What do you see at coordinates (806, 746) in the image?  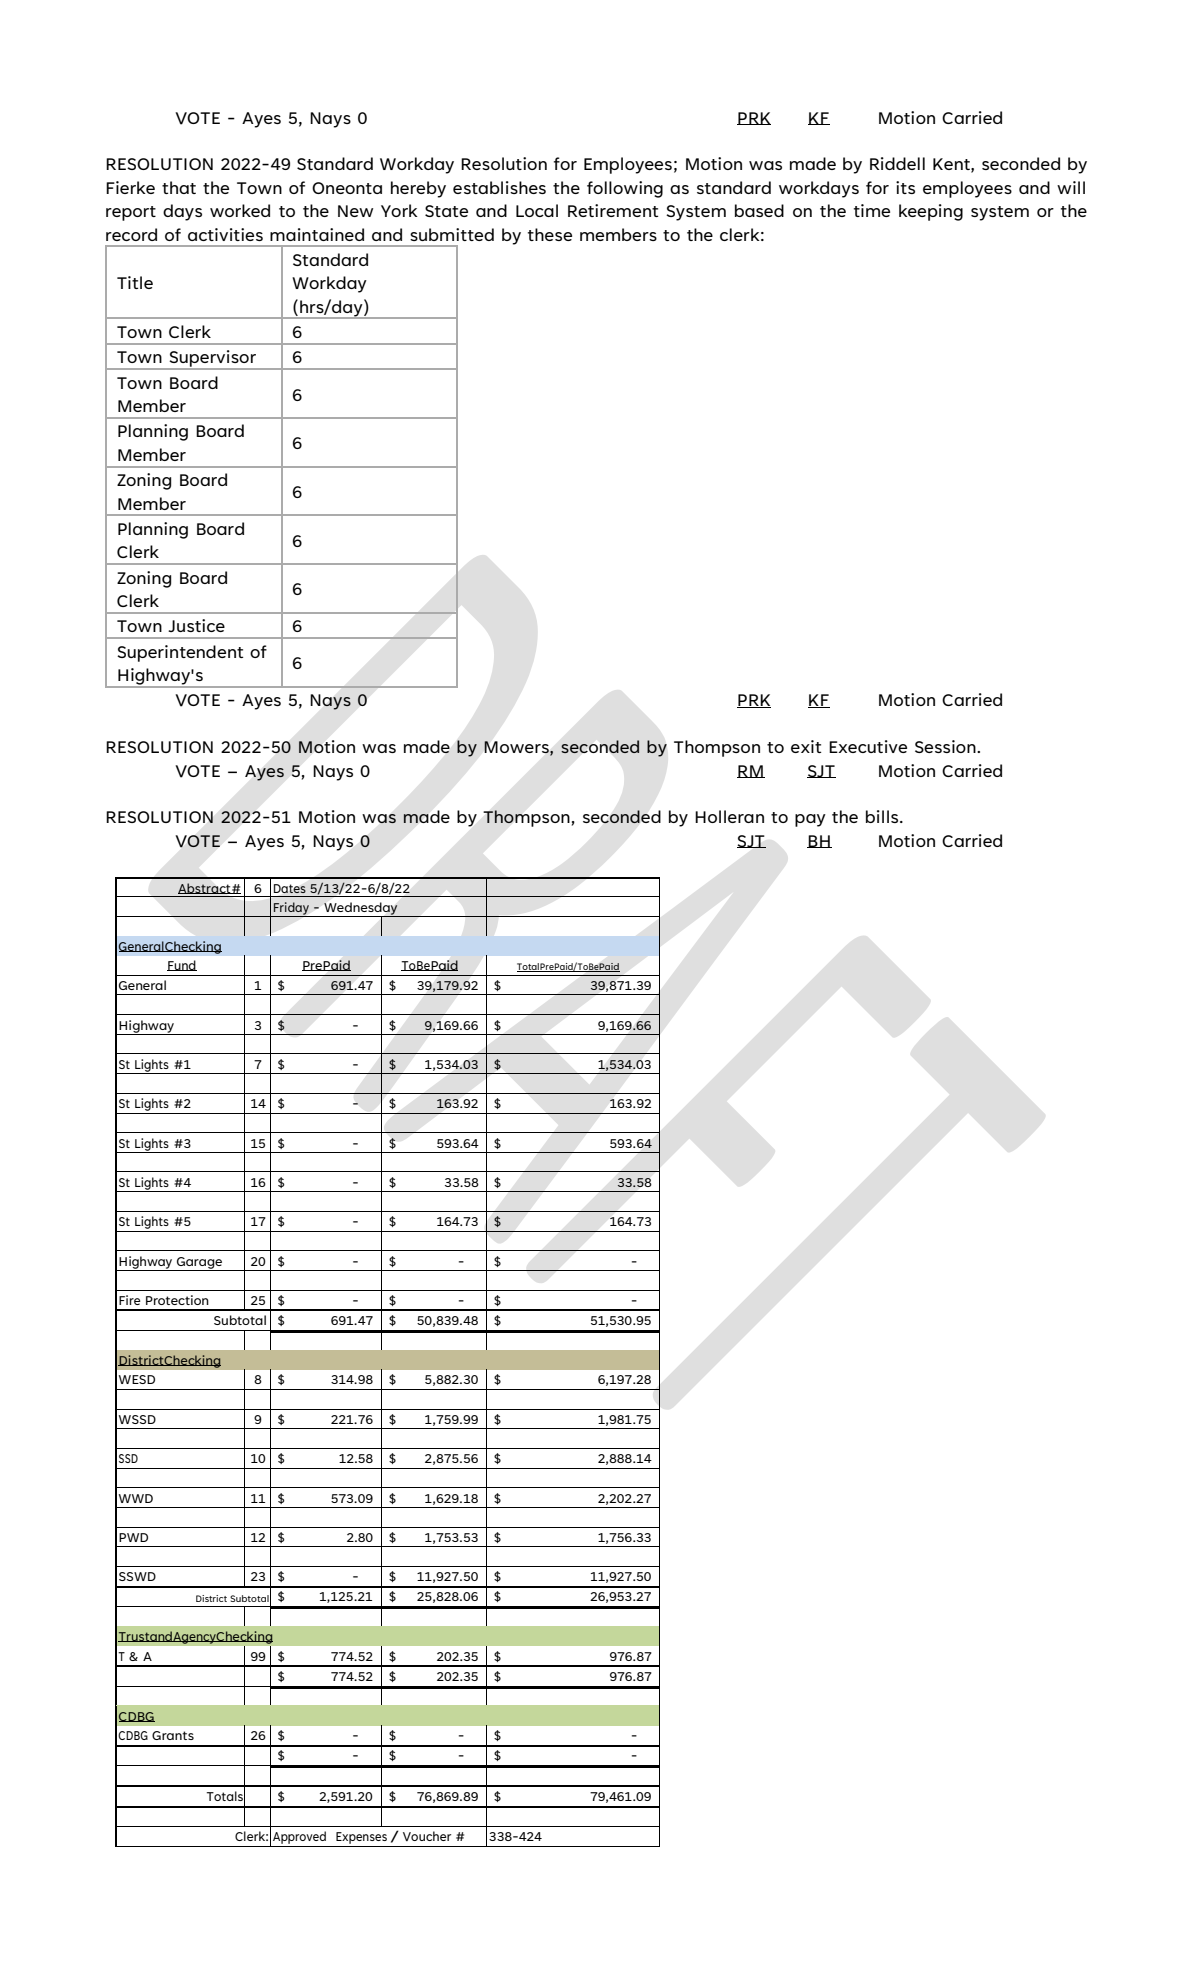 I see `exit` at bounding box center [806, 746].
